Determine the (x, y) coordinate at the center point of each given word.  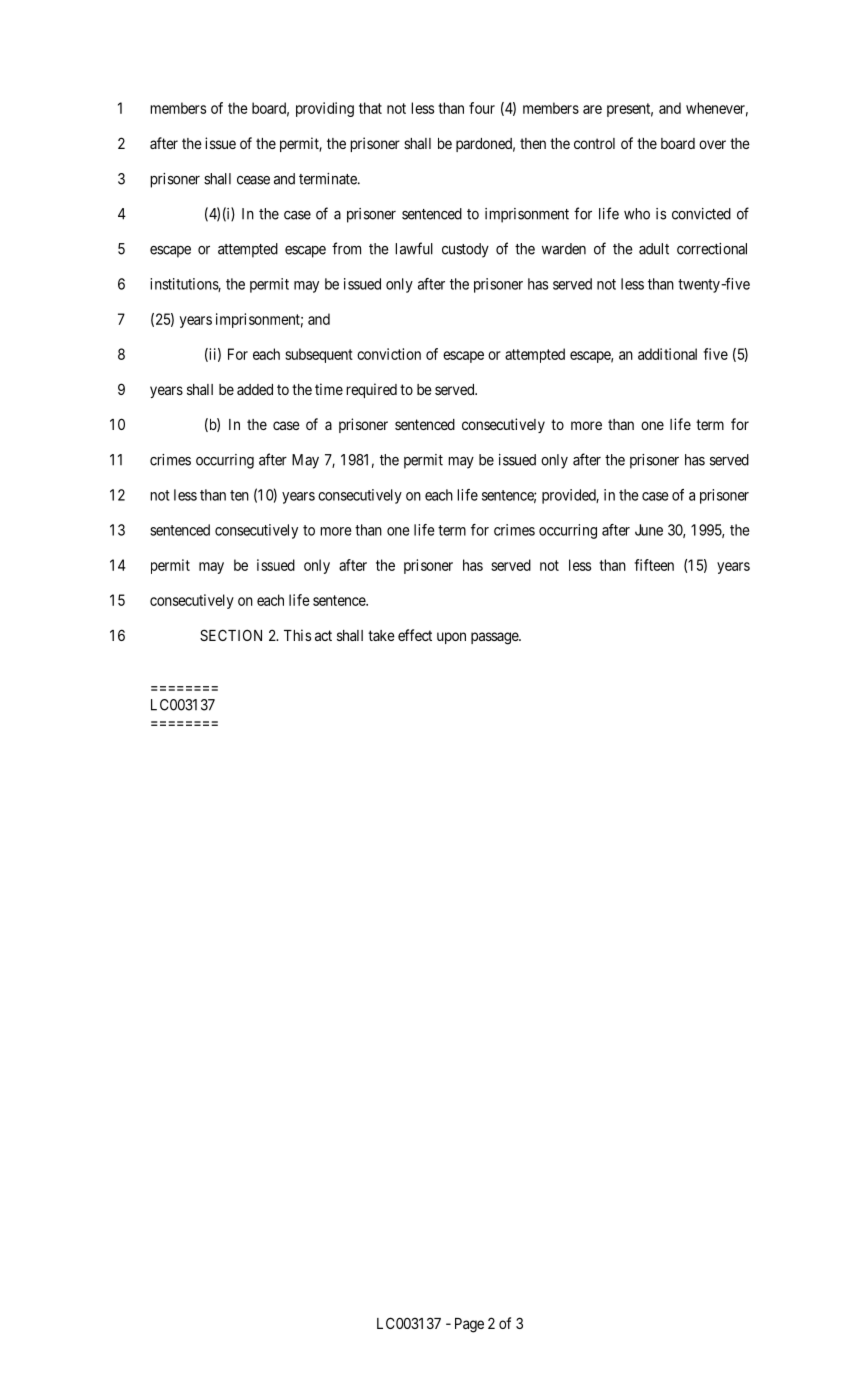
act (323, 635)
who (637, 214)
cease (253, 180)
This (297, 635)
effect (415, 635)
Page (469, 1325)
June (649, 530)
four (482, 108)
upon (451, 638)
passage (495, 638)
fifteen (654, 565)
